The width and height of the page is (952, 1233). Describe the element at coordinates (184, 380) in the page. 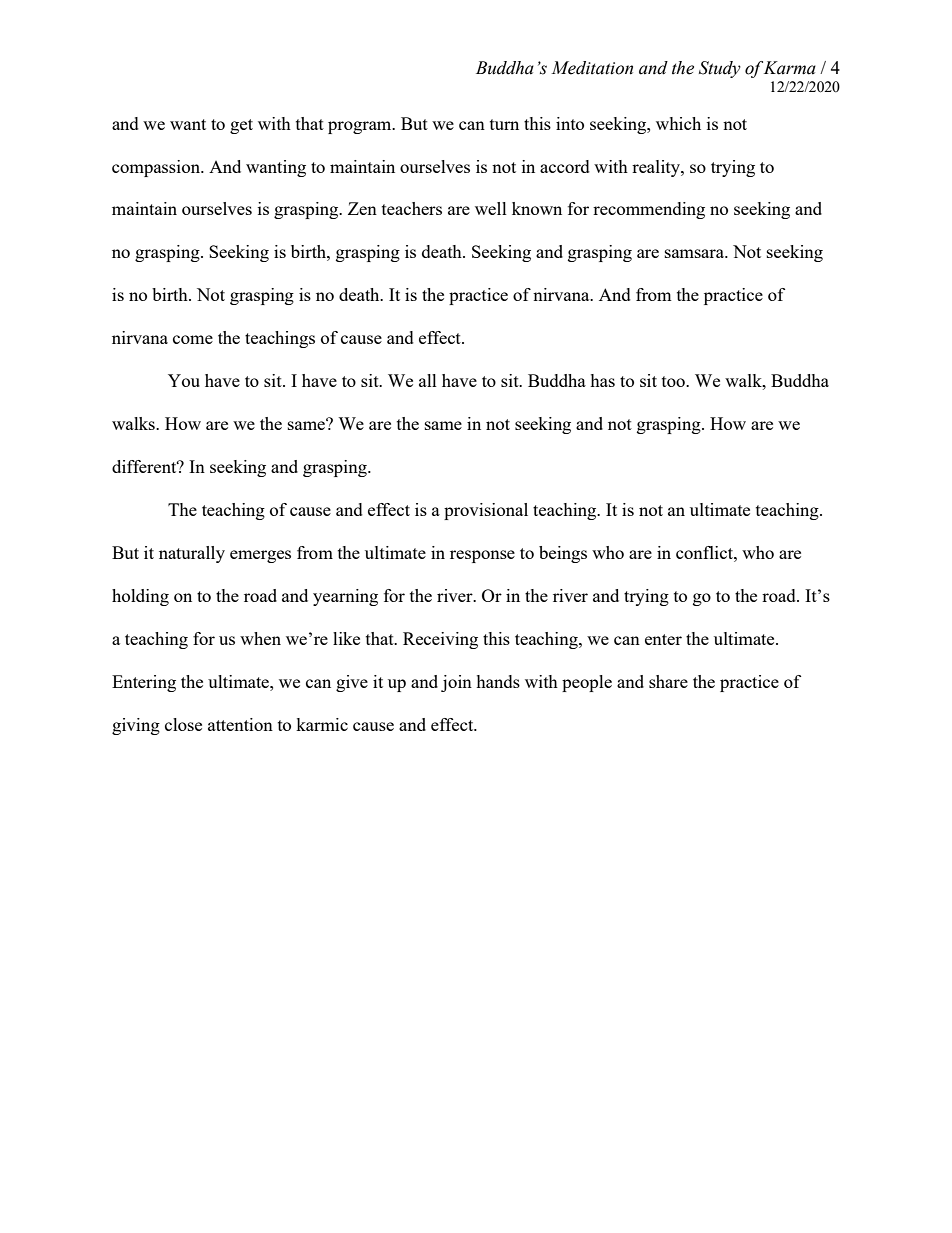

I see `You` at that location.
